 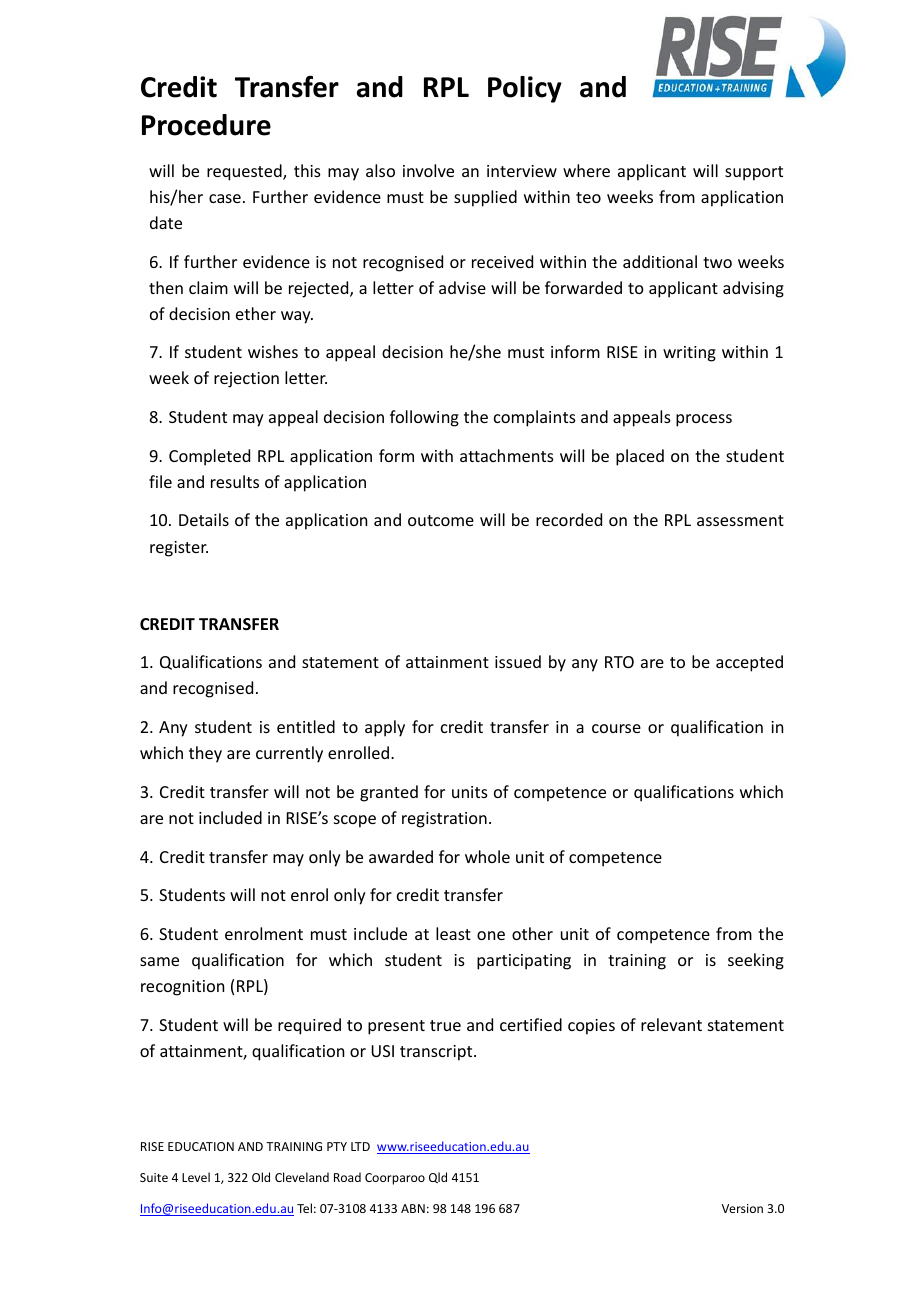 I want to click on outcome, so click(x=441, y=520).
